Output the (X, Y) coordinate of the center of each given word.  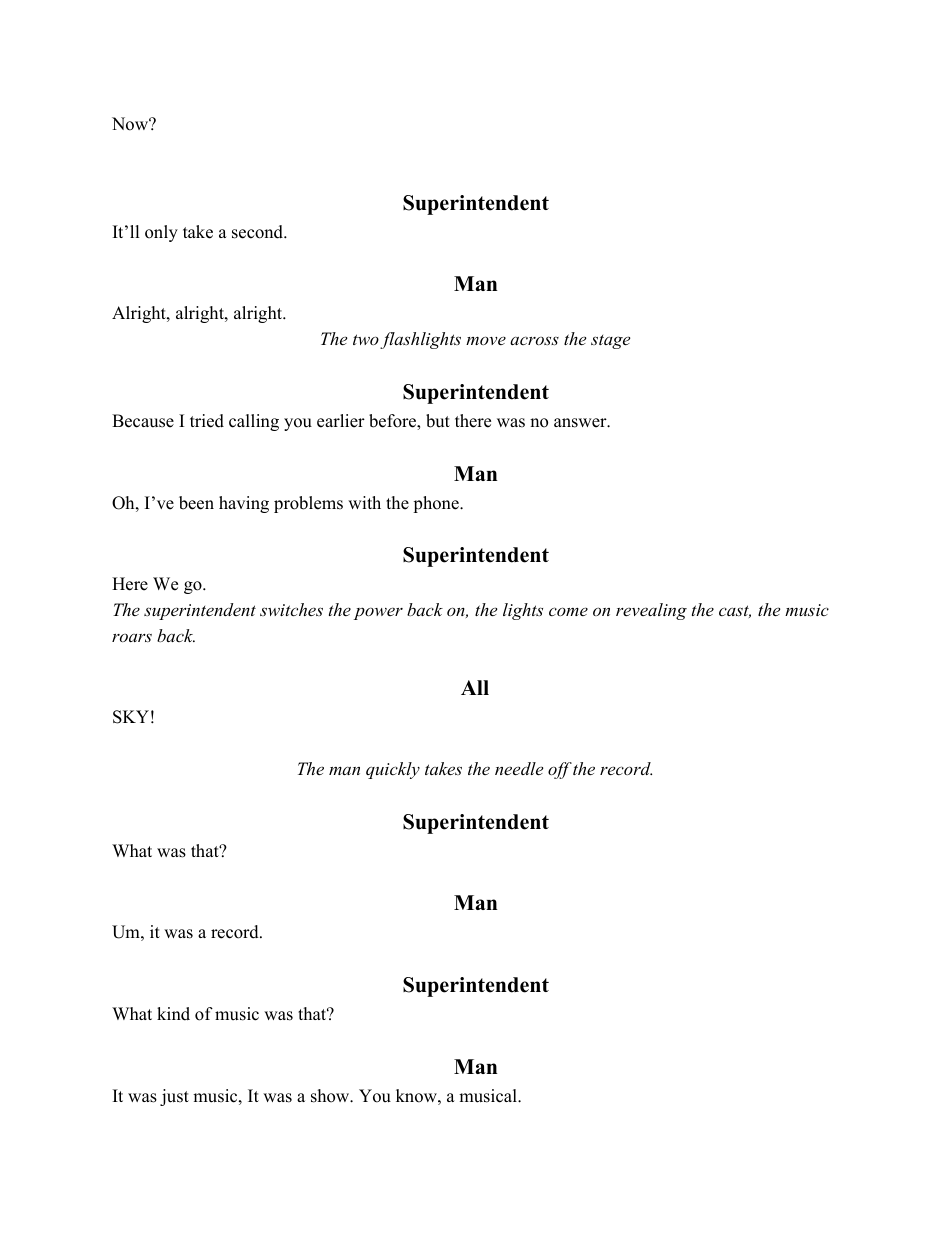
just (174, 1097)
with (364, 502)
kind (173, 1014)
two (366, 339)
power (378, 613)
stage (610, 342)
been (196, 503)
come (568, 611)
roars (132, 638)
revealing (651, 611)
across (534, 340)
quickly (393, 770)
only (161, 233)
